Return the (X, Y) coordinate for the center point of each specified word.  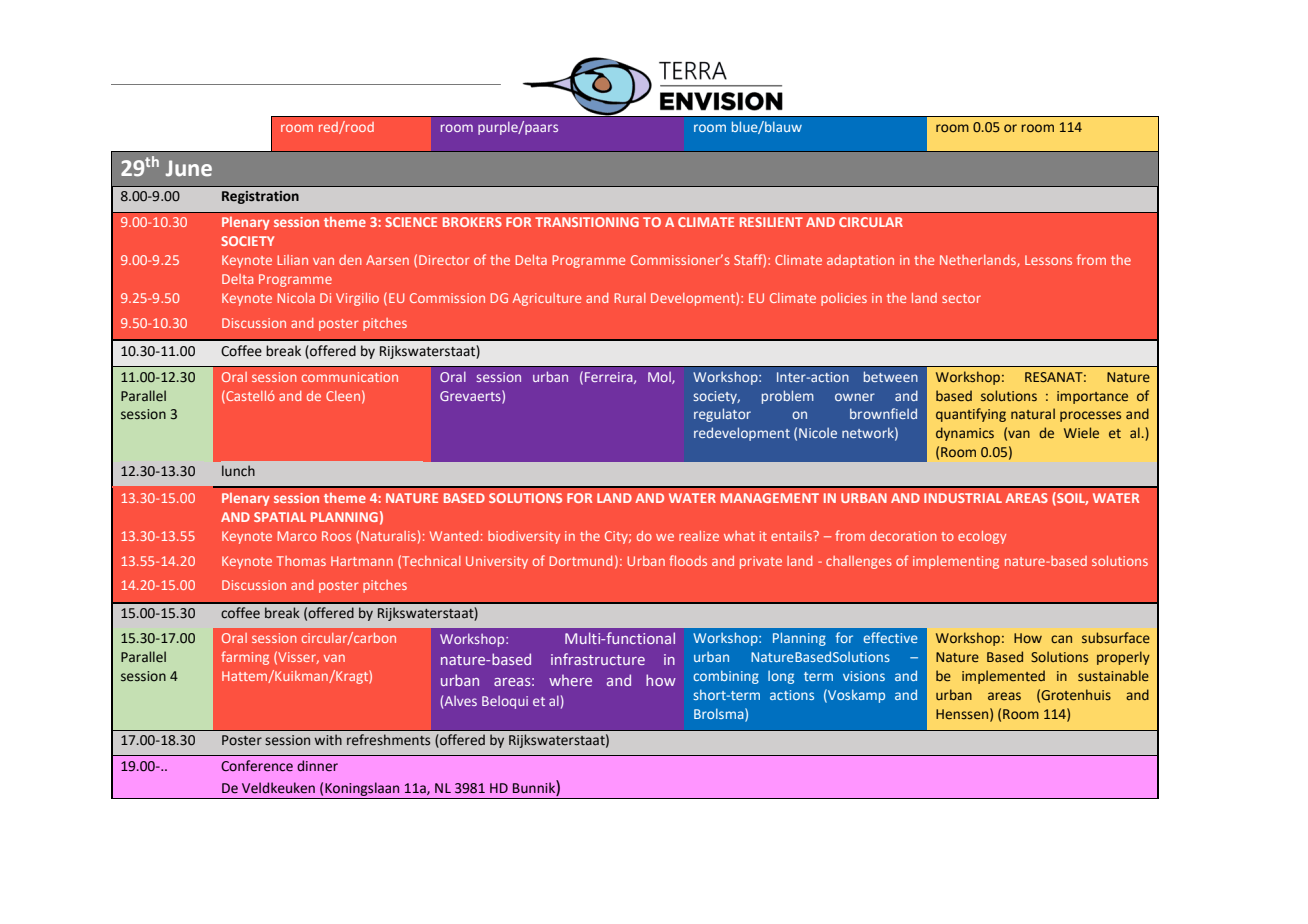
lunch (238, 471)
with (328, 740)
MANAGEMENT (770, 498)
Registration (260, 197)
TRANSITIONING (587, 222)
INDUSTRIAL (963, 498)
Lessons (1048, 260)
